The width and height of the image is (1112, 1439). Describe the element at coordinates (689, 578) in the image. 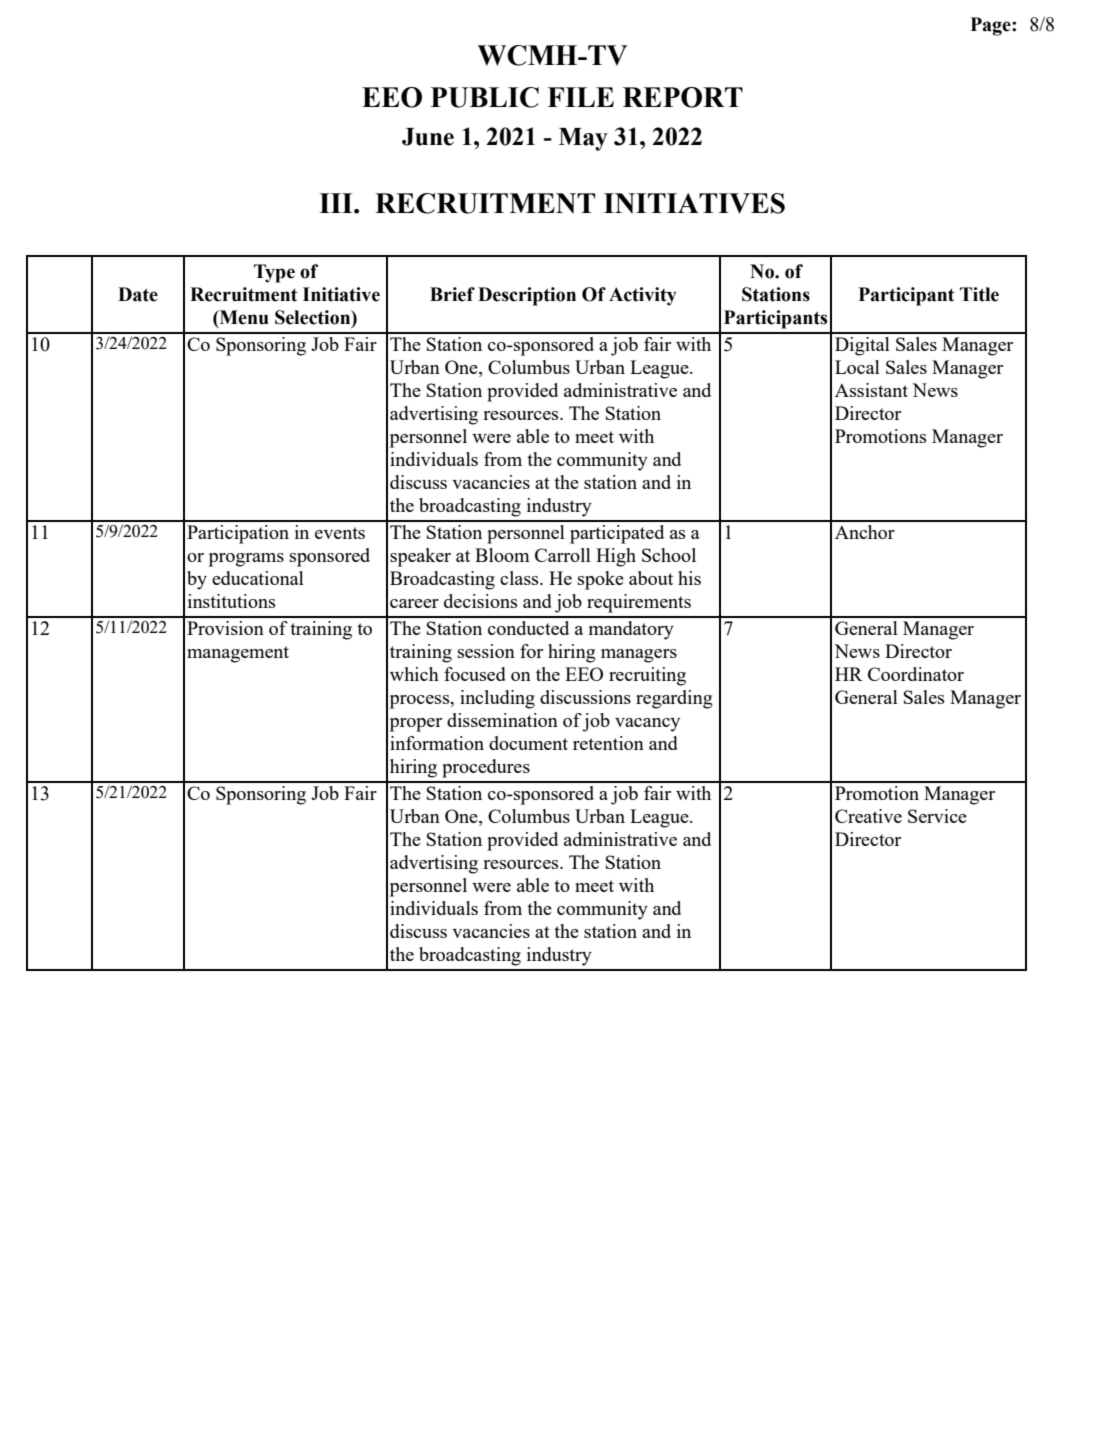

I see `his` at that location.
